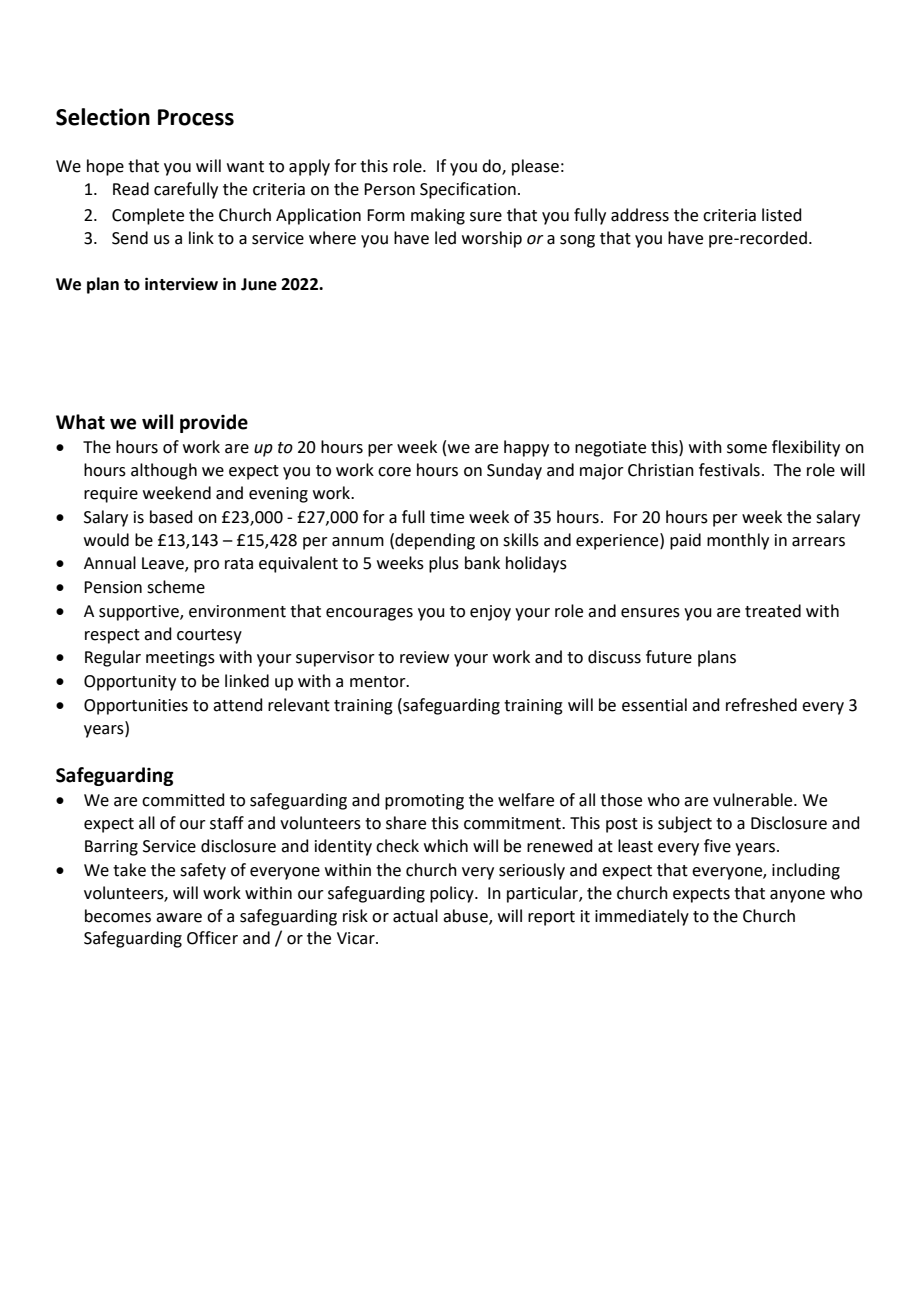 This image has width=924, height=1307. What do you see at coordinates (179, 918) in the image?
I see `aware` at bounding box center [179, 918].
